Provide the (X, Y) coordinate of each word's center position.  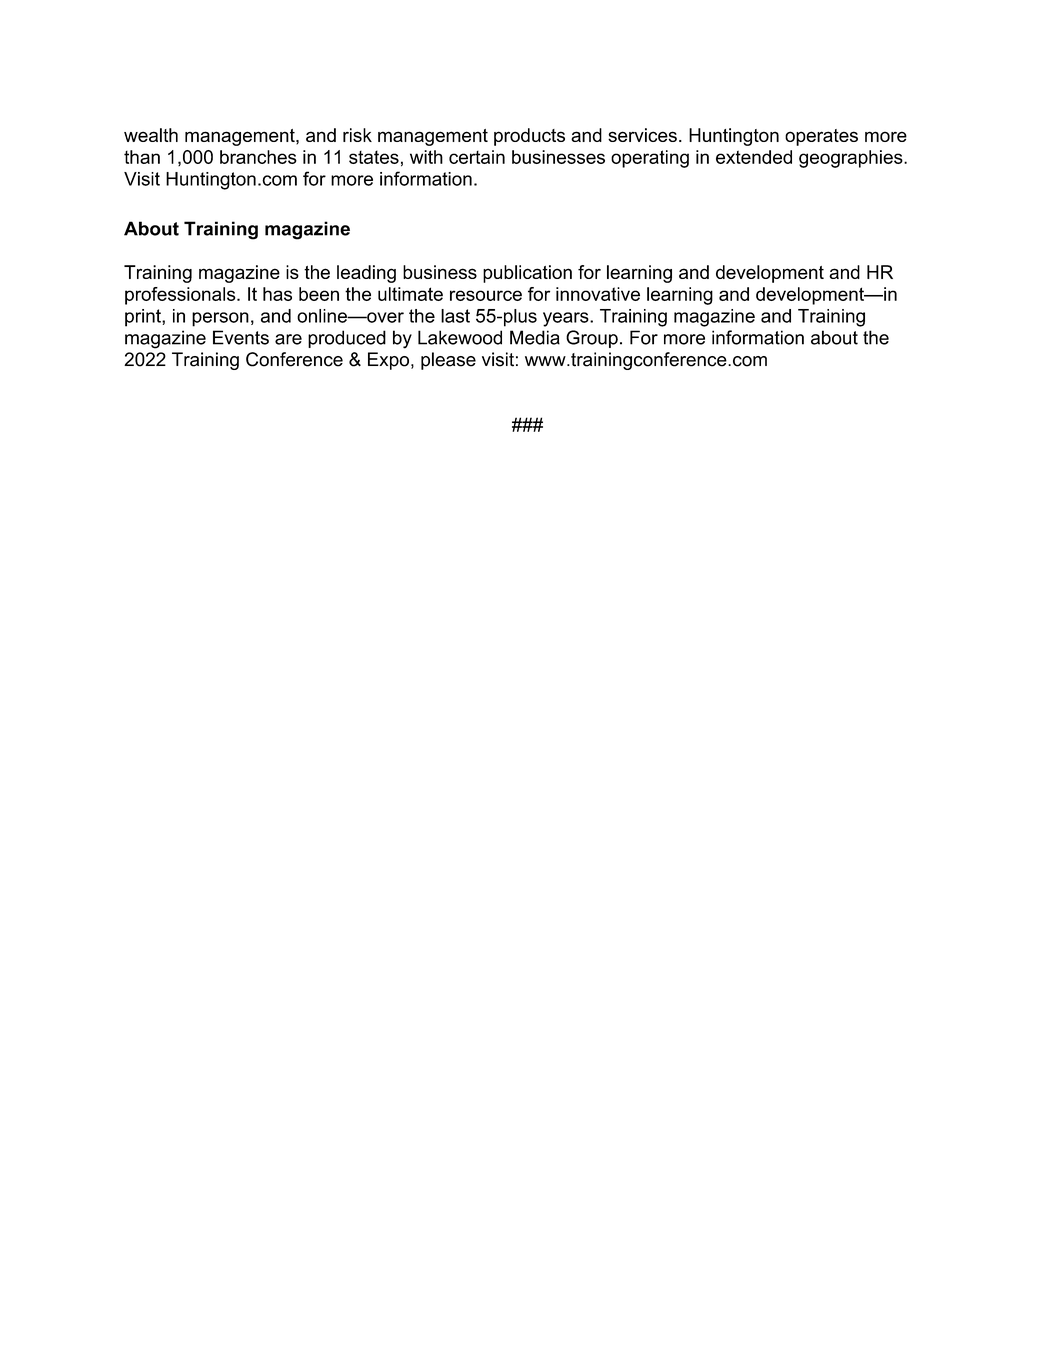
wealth (151, 135)
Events (241, 337)
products (529, 137)
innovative (598, 294)
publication (527, 274)
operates (821, 137)
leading (366, 274)
